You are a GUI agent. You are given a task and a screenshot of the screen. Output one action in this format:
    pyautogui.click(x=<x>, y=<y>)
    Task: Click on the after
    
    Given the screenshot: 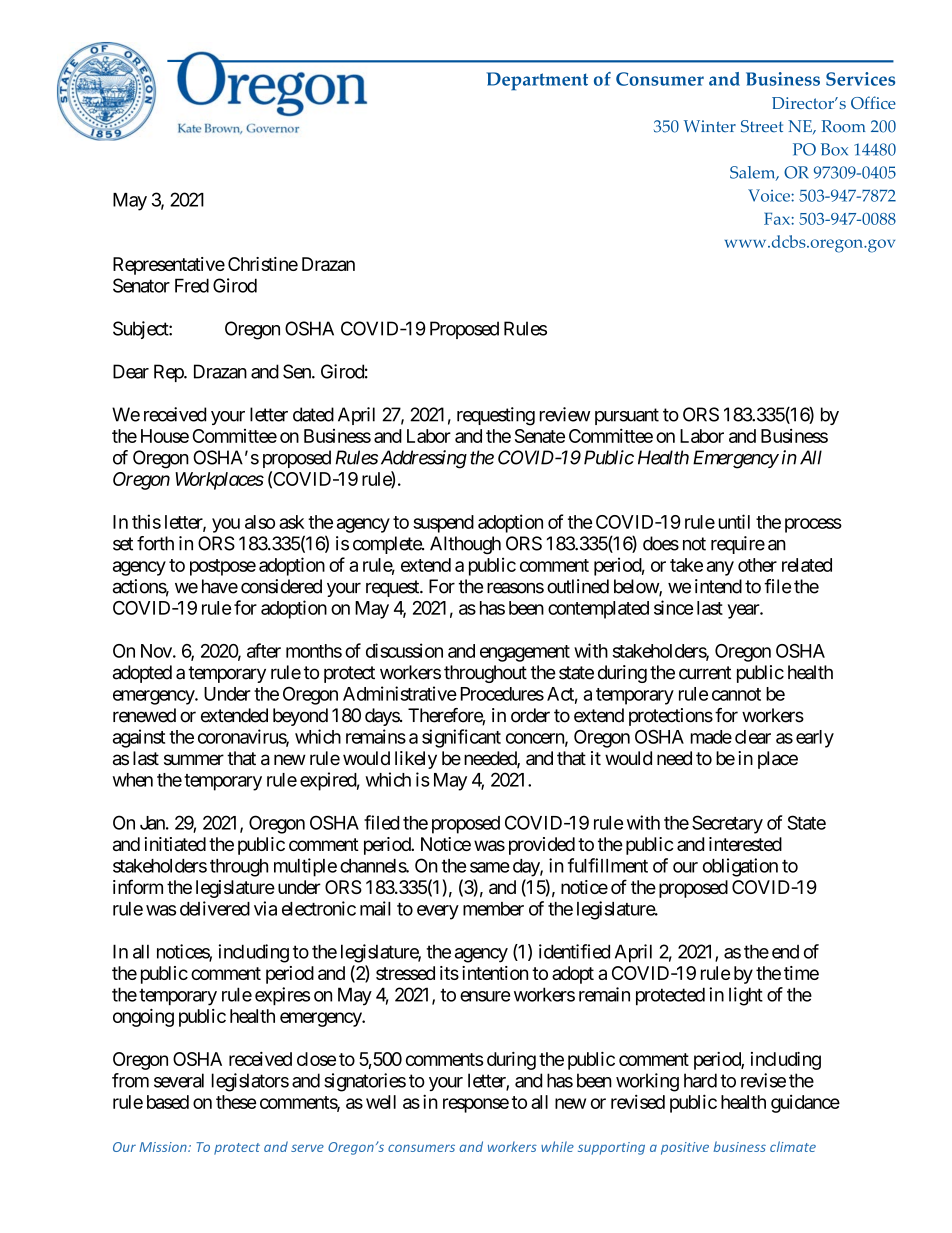 What is the action you would take?
    pyautogui.click(x=264, y=650)
